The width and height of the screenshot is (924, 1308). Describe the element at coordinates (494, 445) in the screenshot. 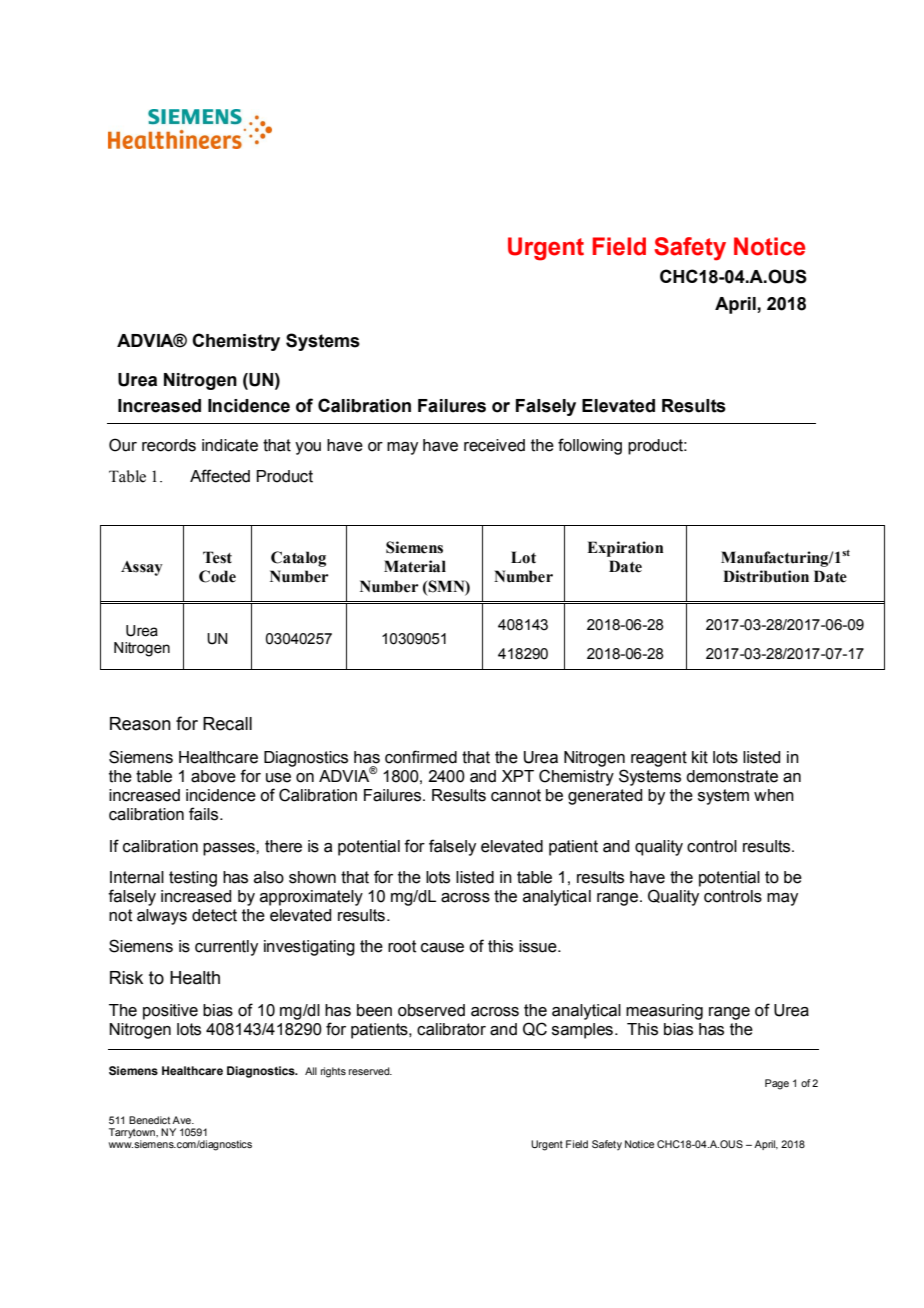

I see `received` at that location.
